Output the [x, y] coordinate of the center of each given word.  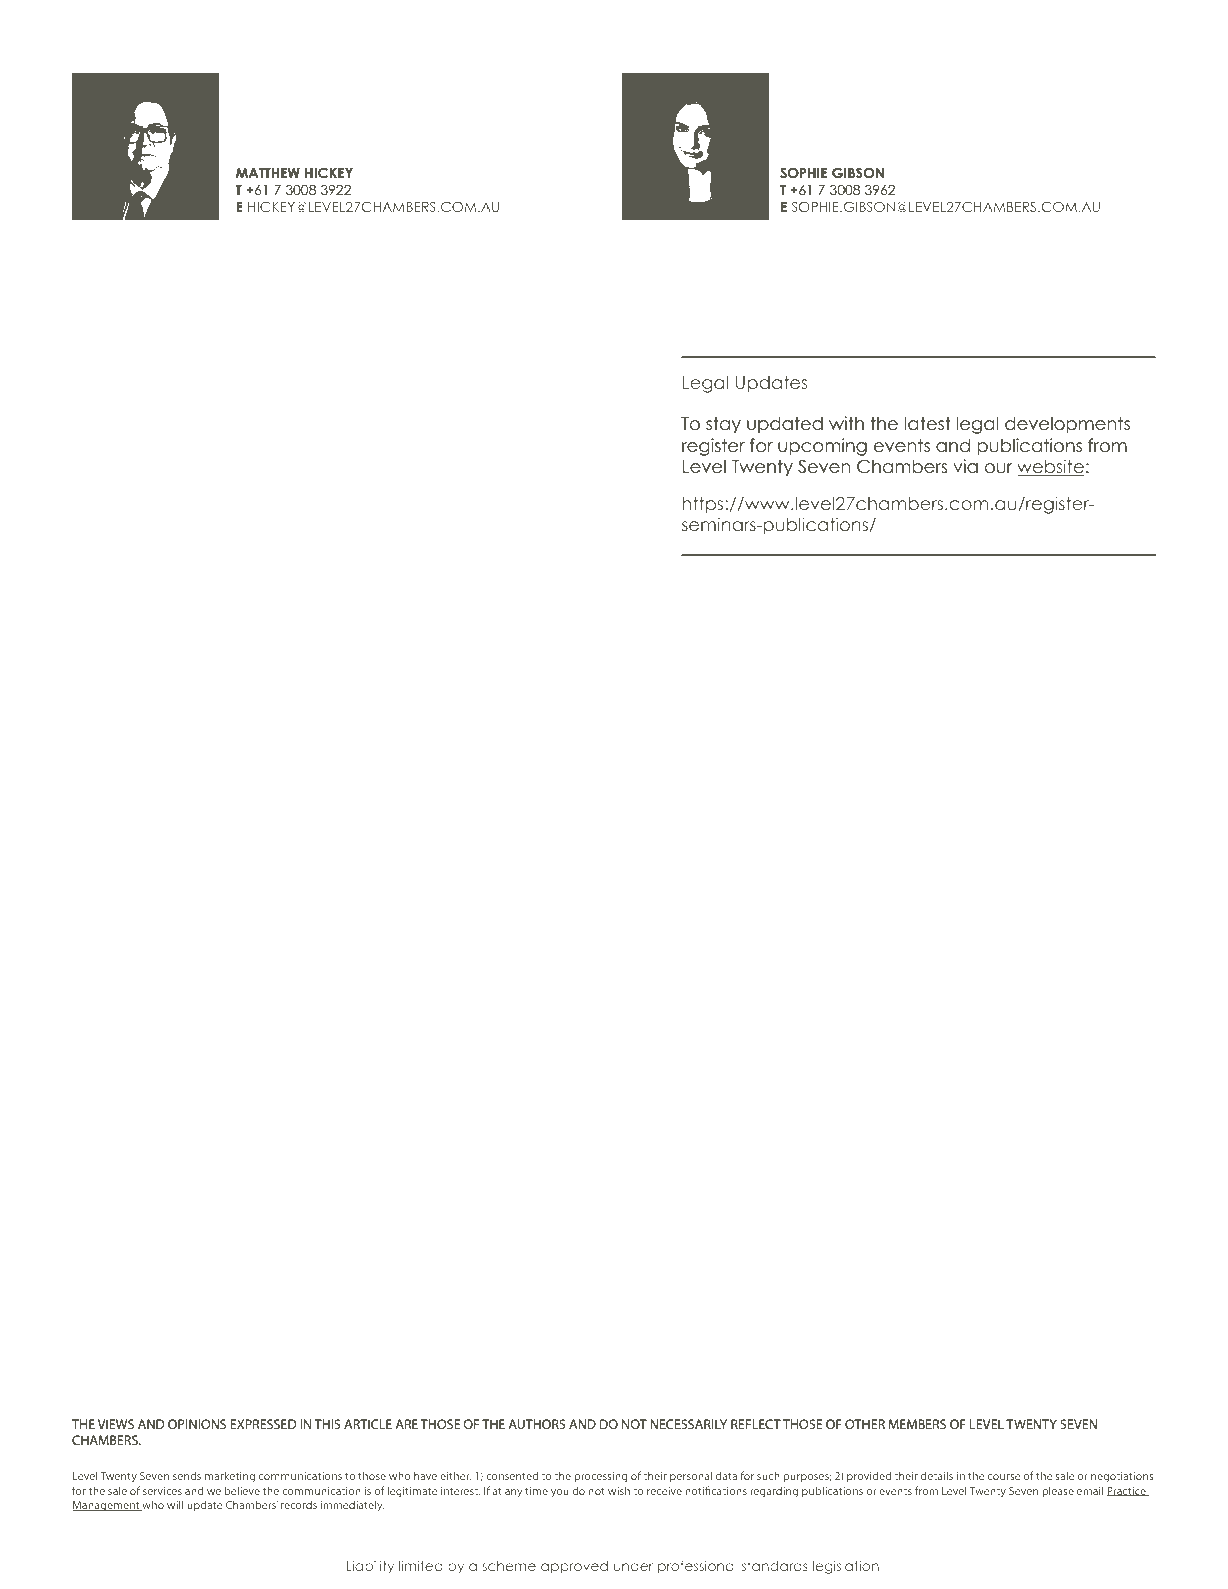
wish [619, 1490]
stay [723, 425]
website [1051, 467]
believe [242, 1490]
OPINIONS [197, 1424]
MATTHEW [268, 173]
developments [1067, 425]
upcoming [822, 447]
